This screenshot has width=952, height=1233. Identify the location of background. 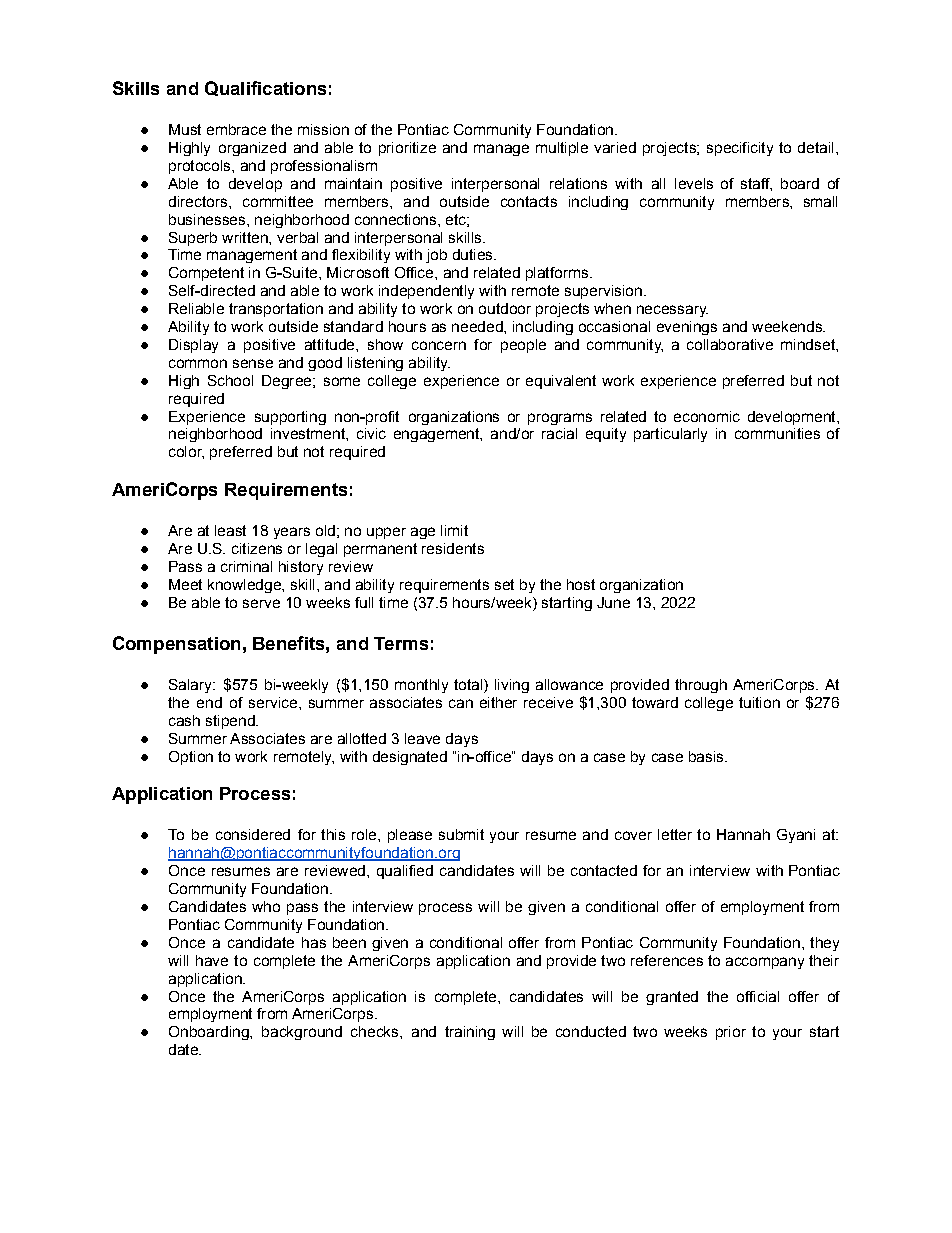
(302, 1033).
